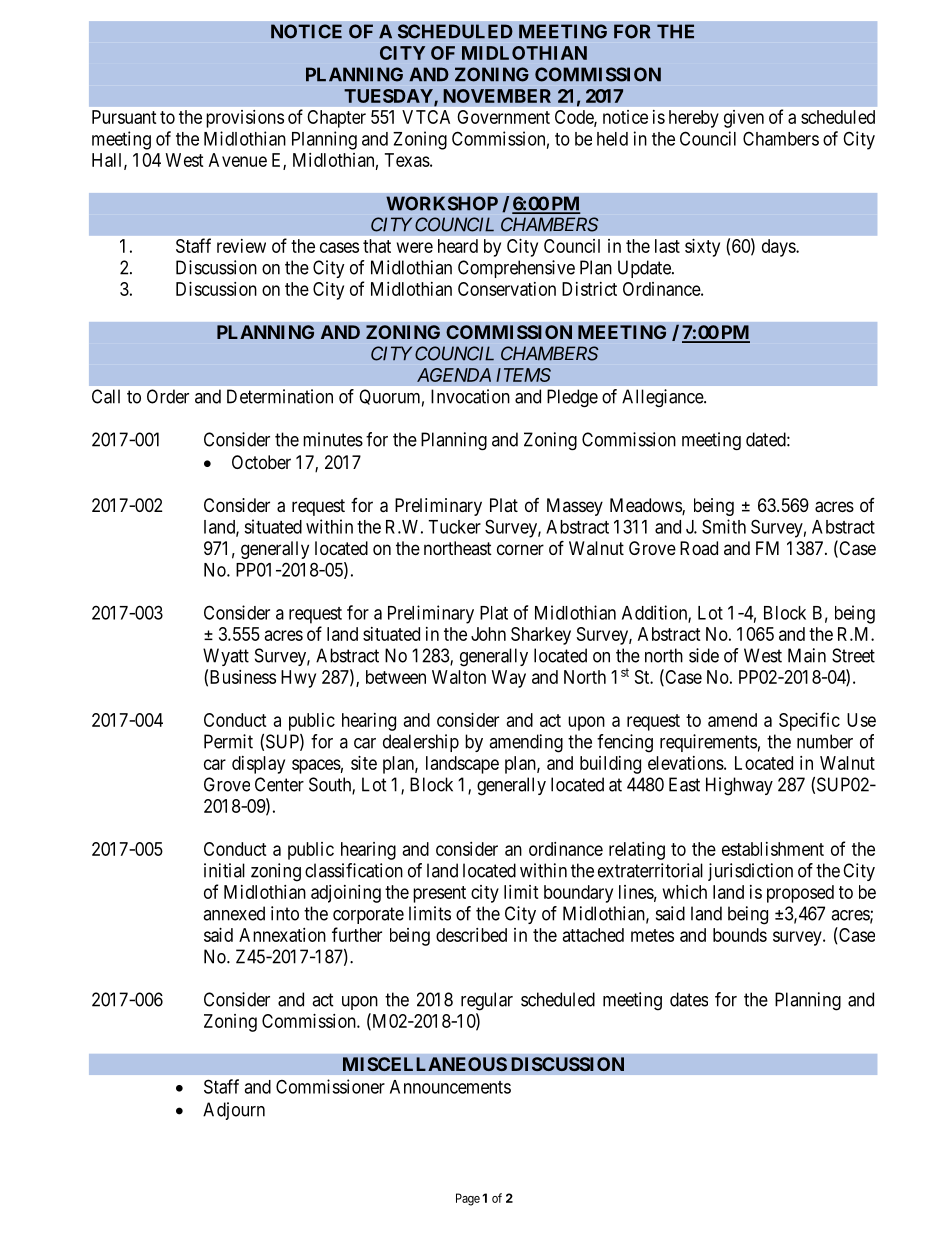  What do you see at coordinates (503, 117) in the screenshot?
I see `Government` at bounding box center [503, 117].
